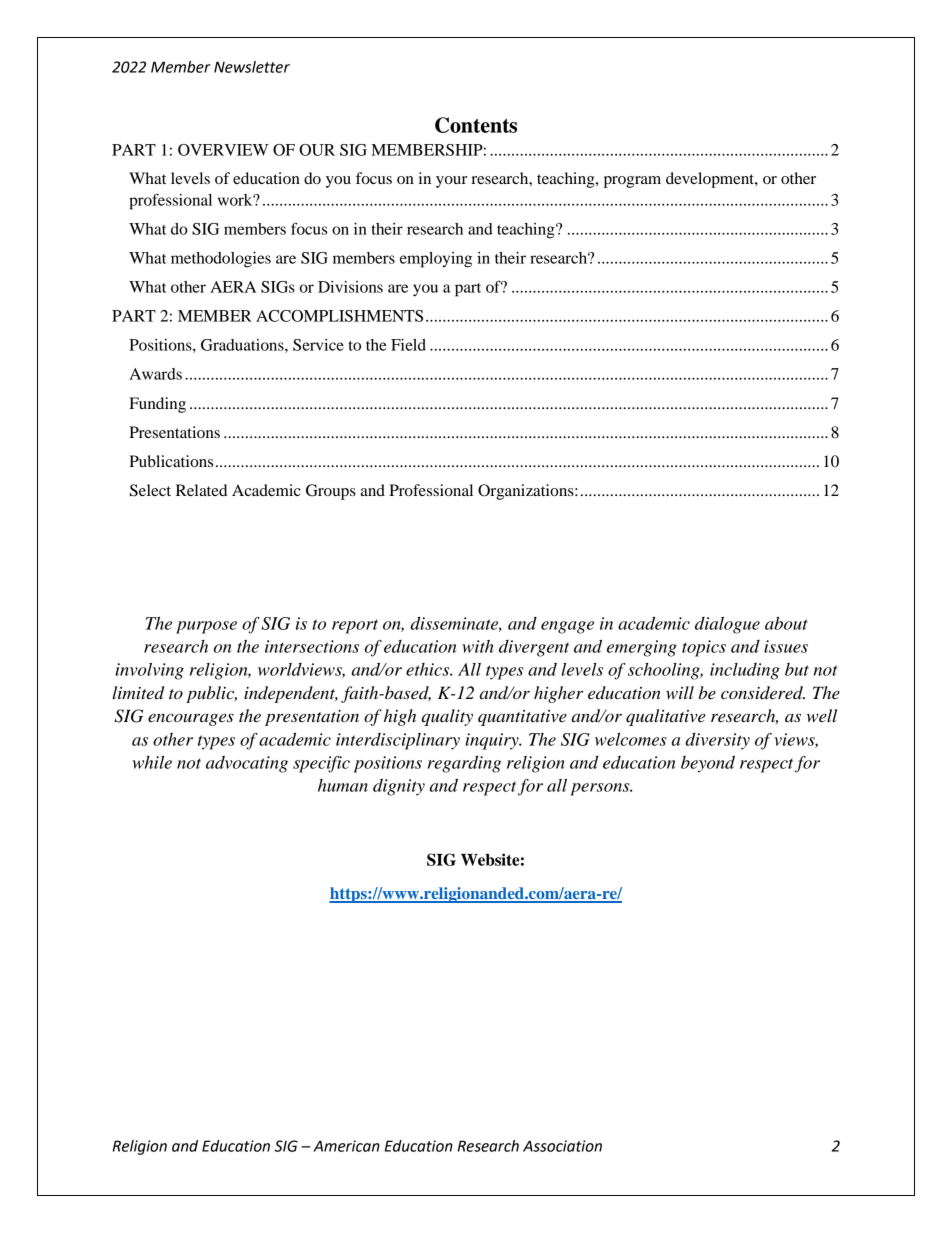 This screenshot has height=1233, width=952. I want to click on diversity, so click(717, 741).
